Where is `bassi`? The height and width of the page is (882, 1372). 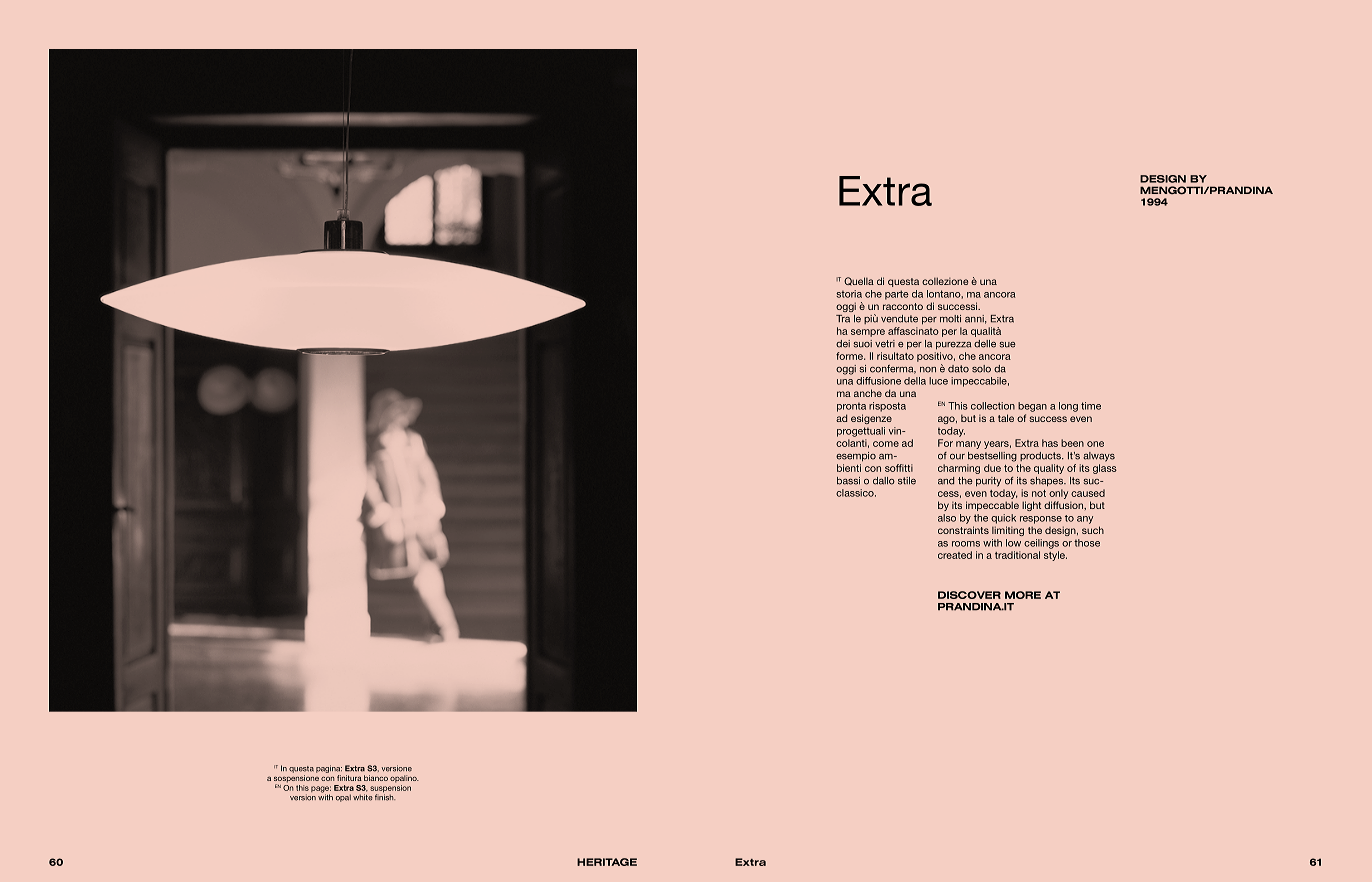
bassi is located at coordinates (848, 481).
